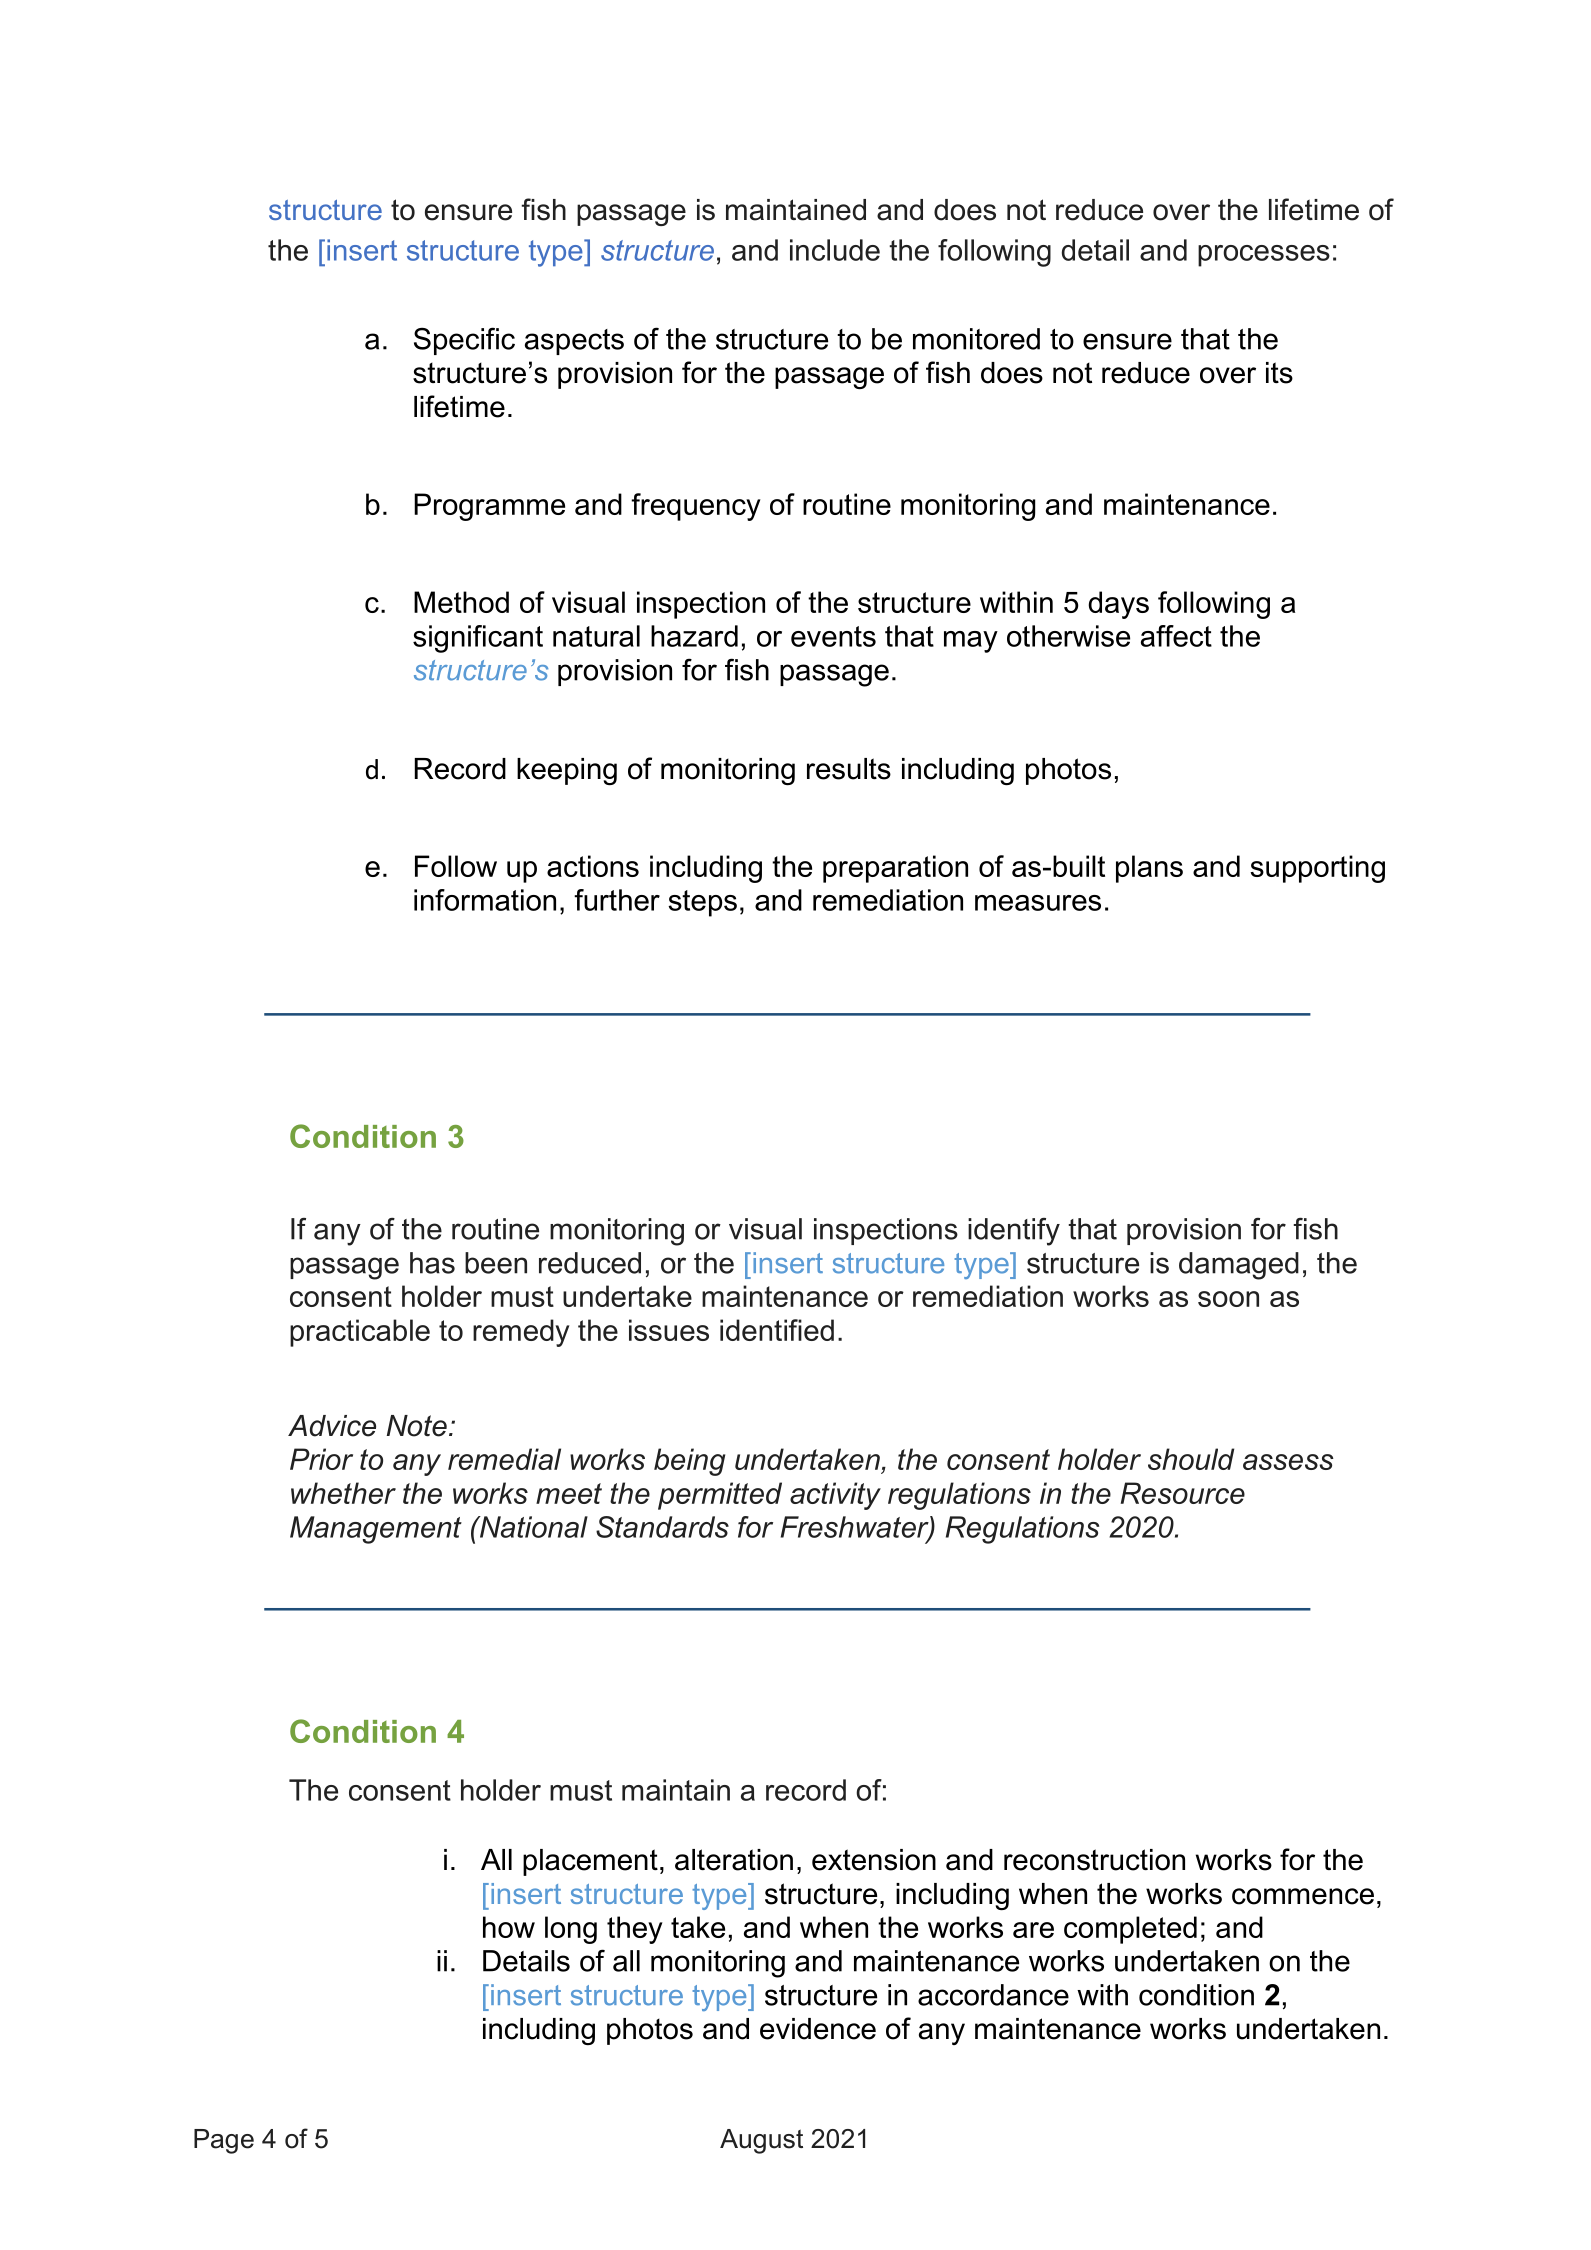  I want to click on damaged, so click(1239, 1266).
